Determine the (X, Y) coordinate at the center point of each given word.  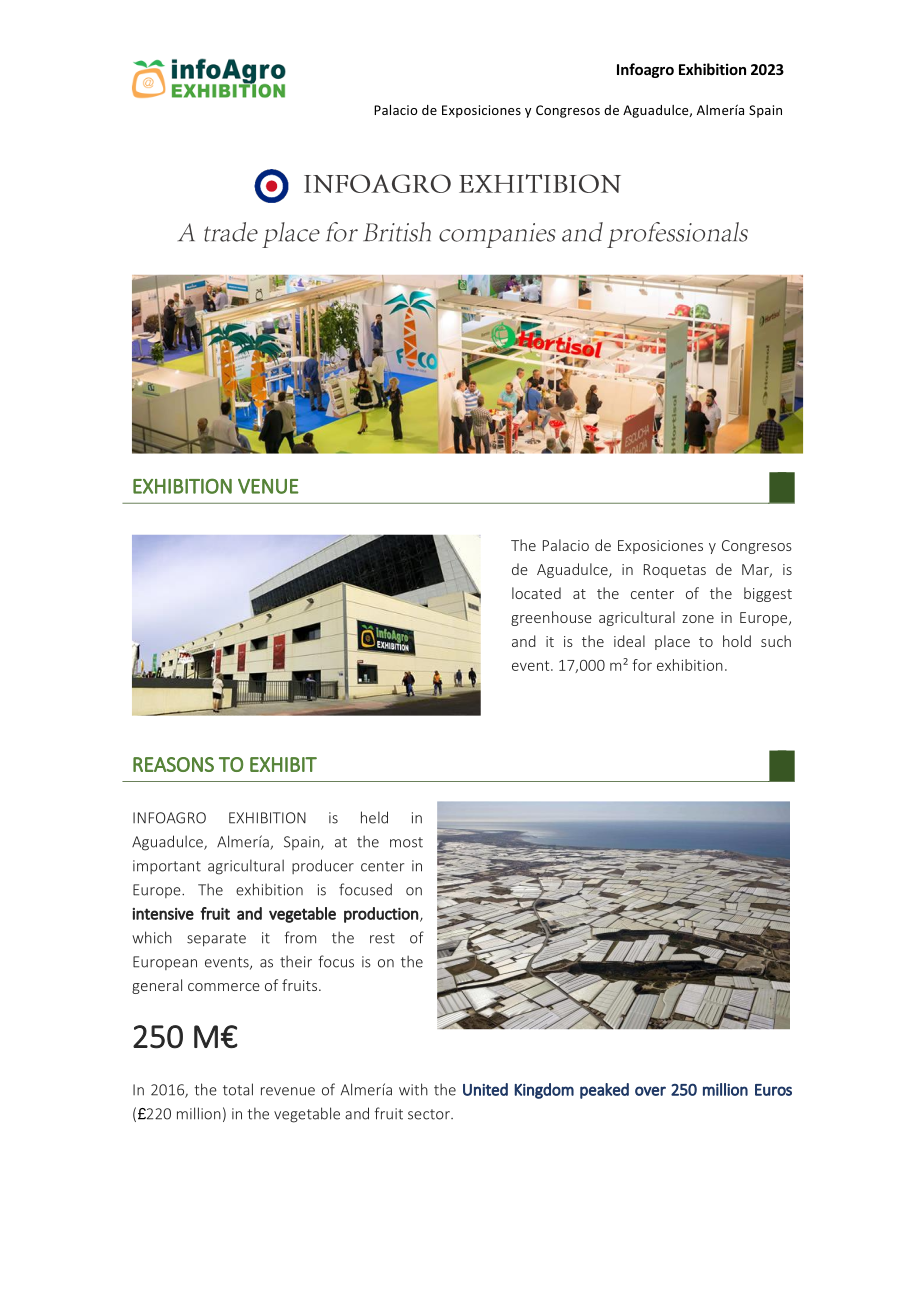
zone (698, 619)
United (485, 1089)
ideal (629, 641)
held (374, 817)
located (536, 593)
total (238, 1089)
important (167, 867)
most (406, 842)
